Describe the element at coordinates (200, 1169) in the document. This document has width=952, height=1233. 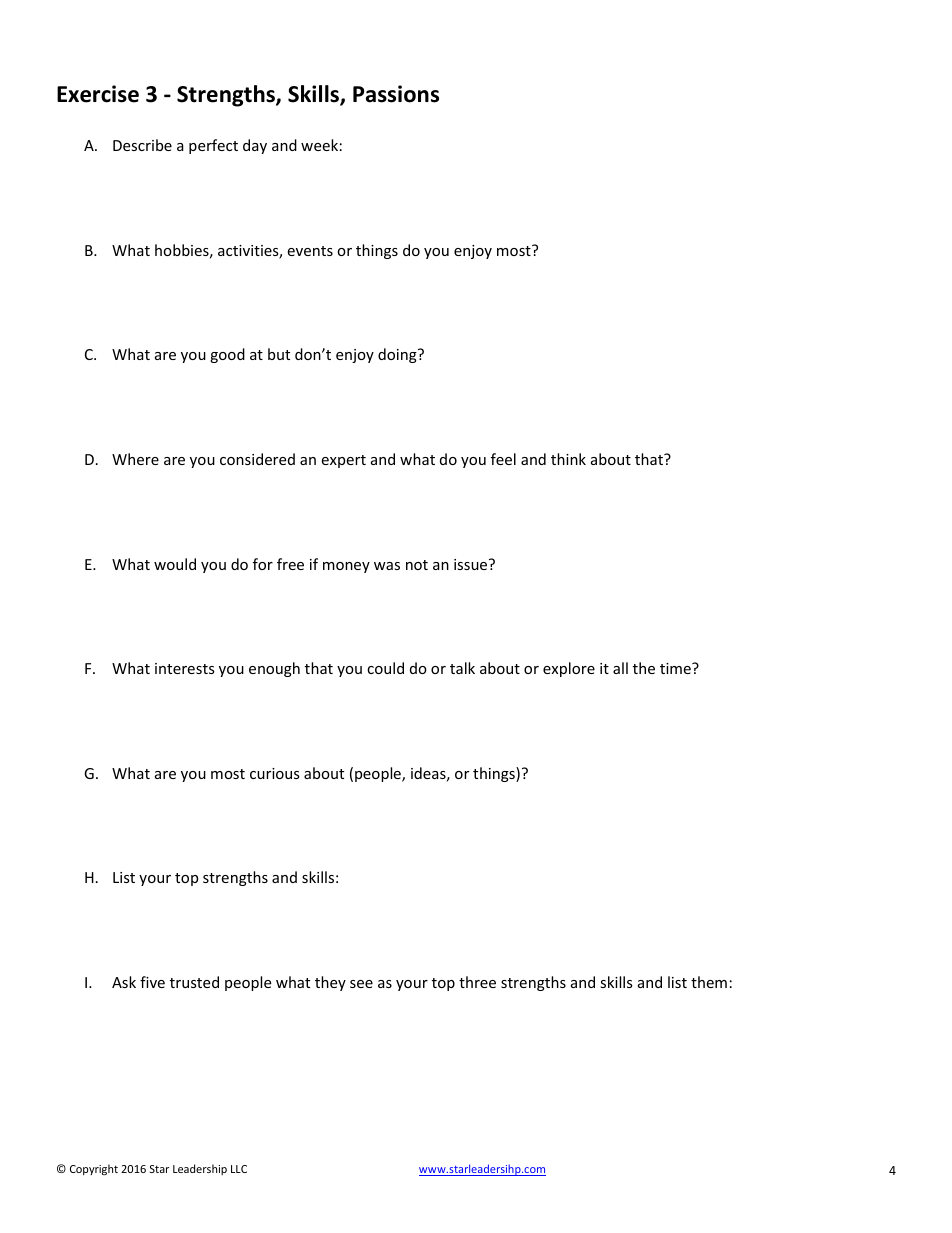
I see `Leadership` at that location.
